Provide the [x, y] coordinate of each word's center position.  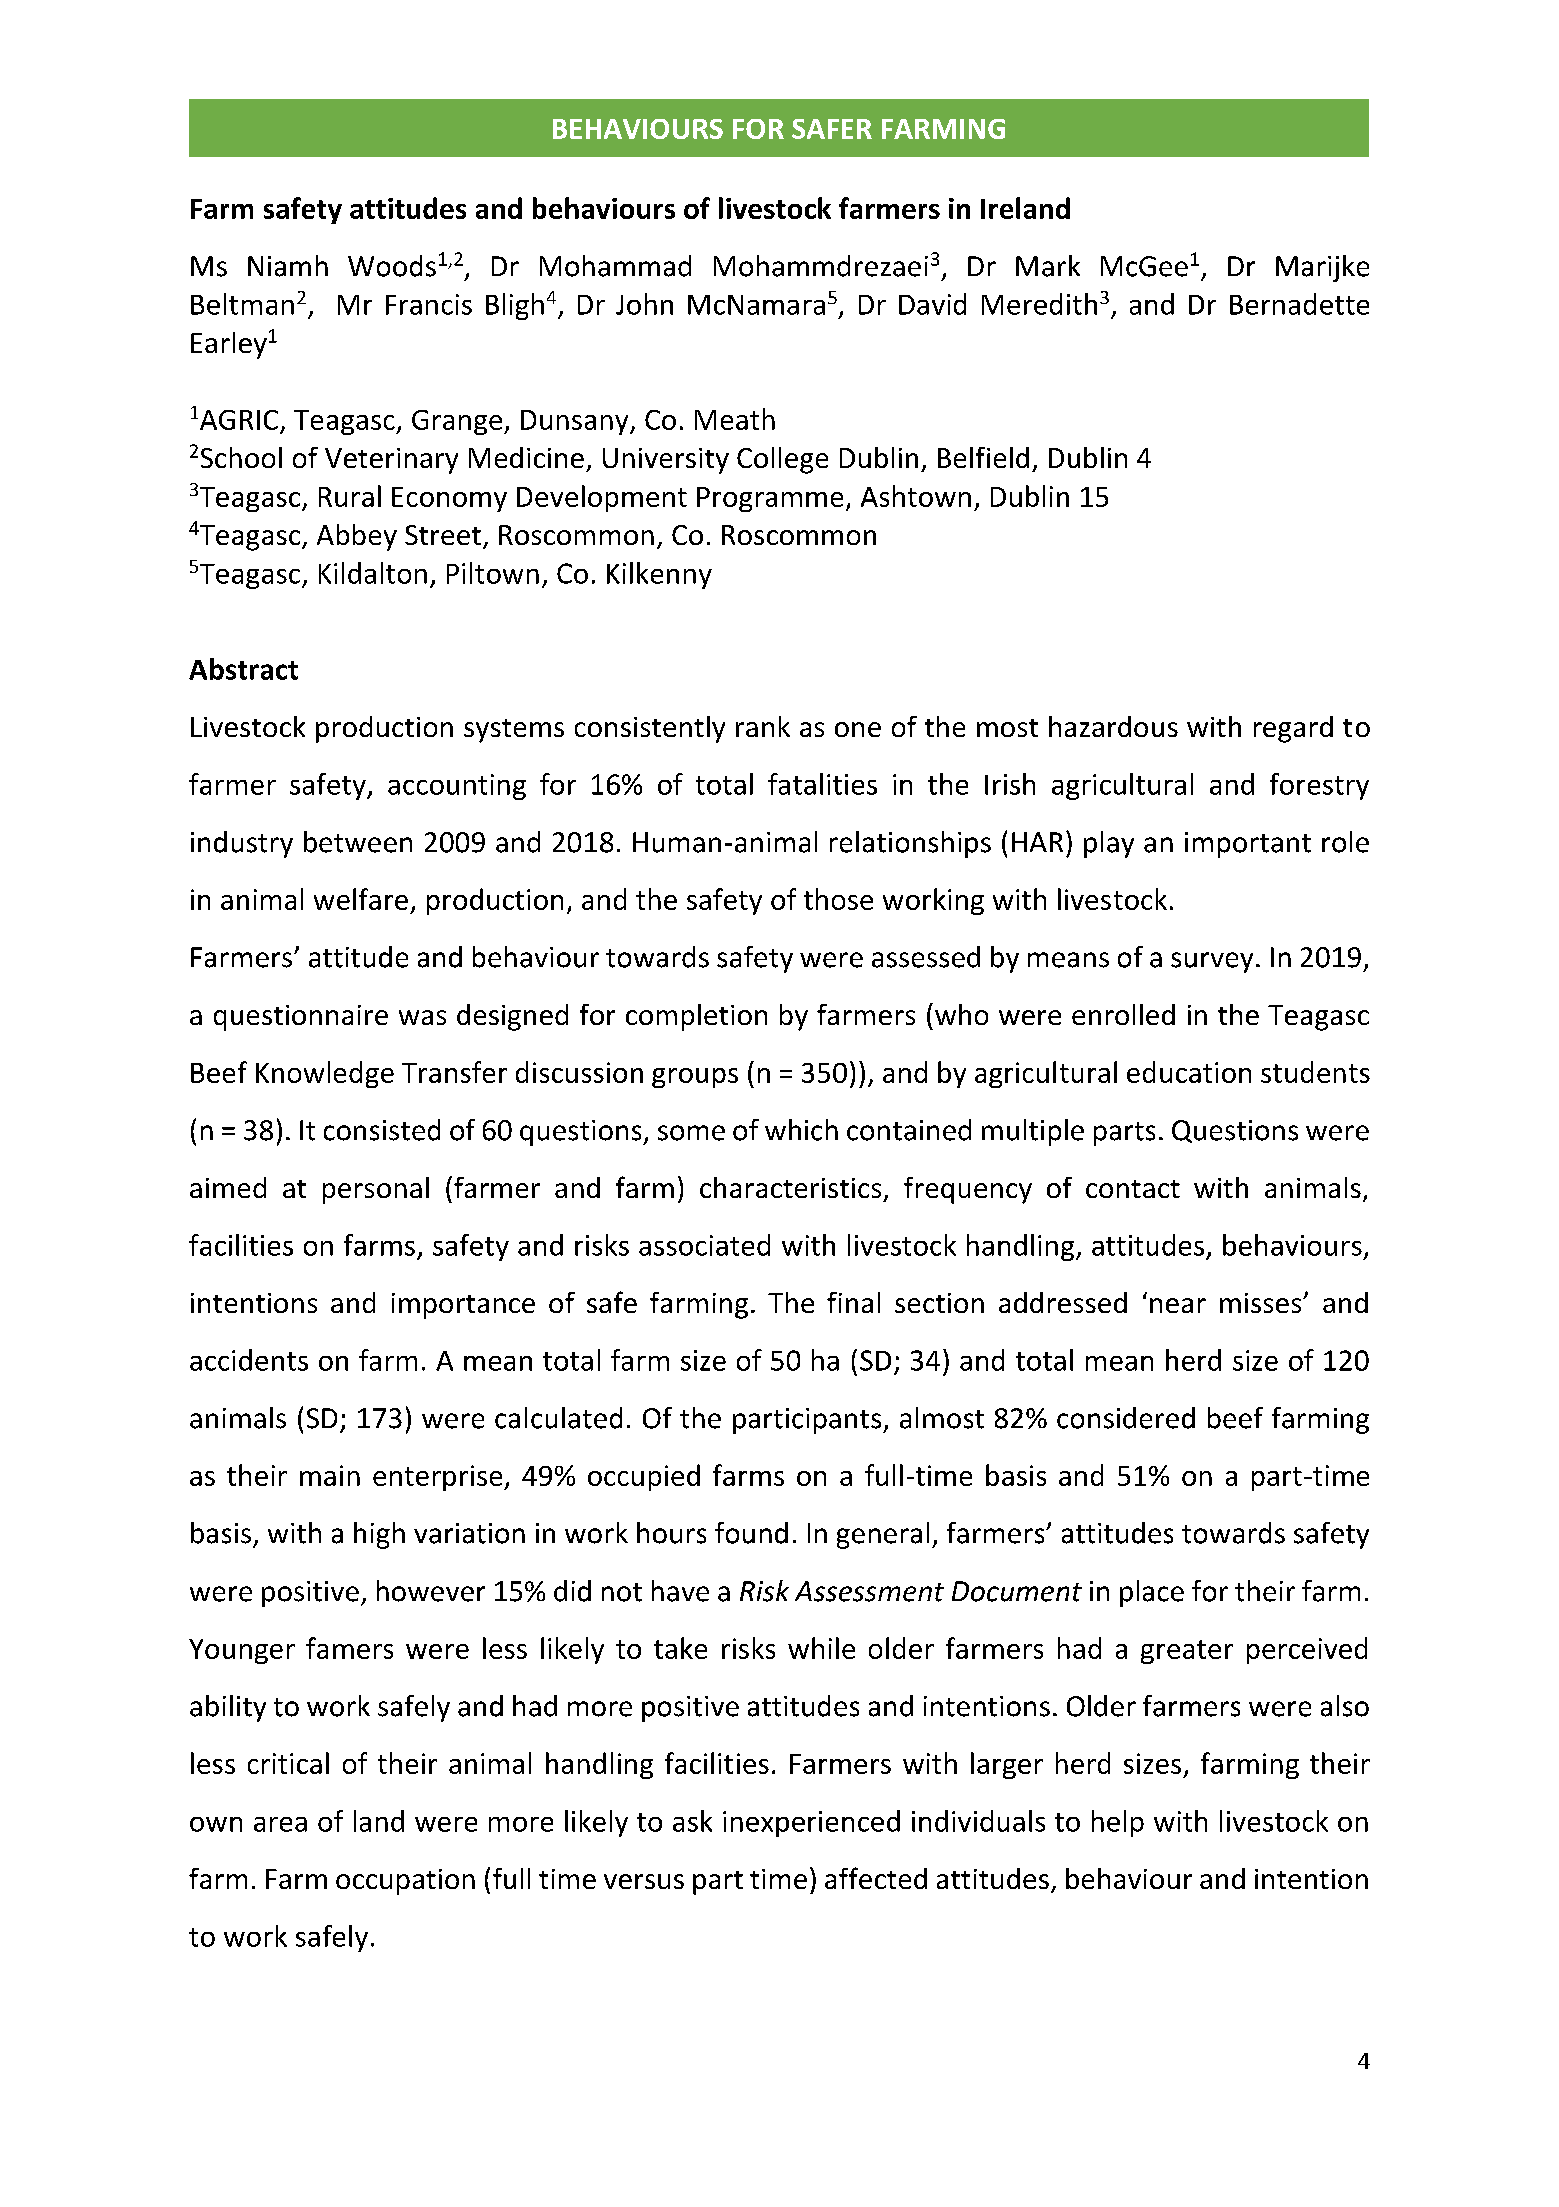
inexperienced [811, 1823]
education [1189, 1072]
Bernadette [1299, 304]
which [801, 1130]
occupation [405, 1882]
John [644, 304]
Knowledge [325, 1074]
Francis [429, 304]
